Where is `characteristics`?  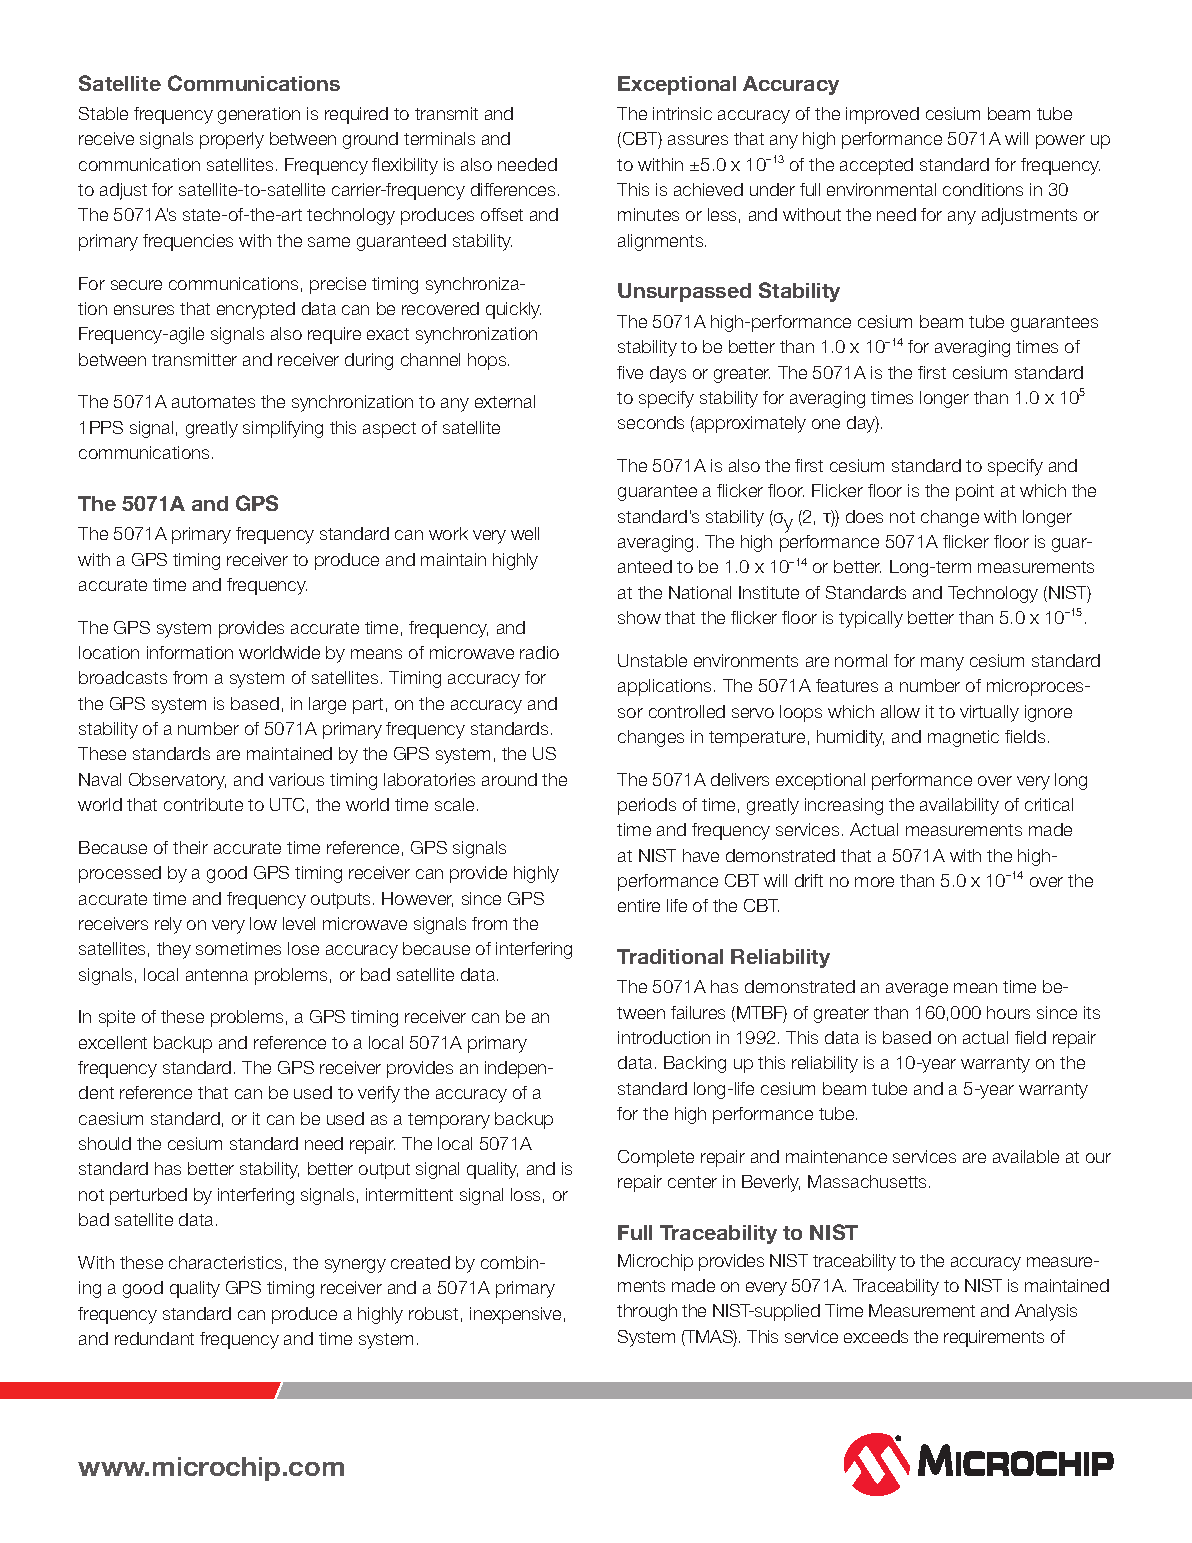 characteristics is located at coordinates (225, 1262).
